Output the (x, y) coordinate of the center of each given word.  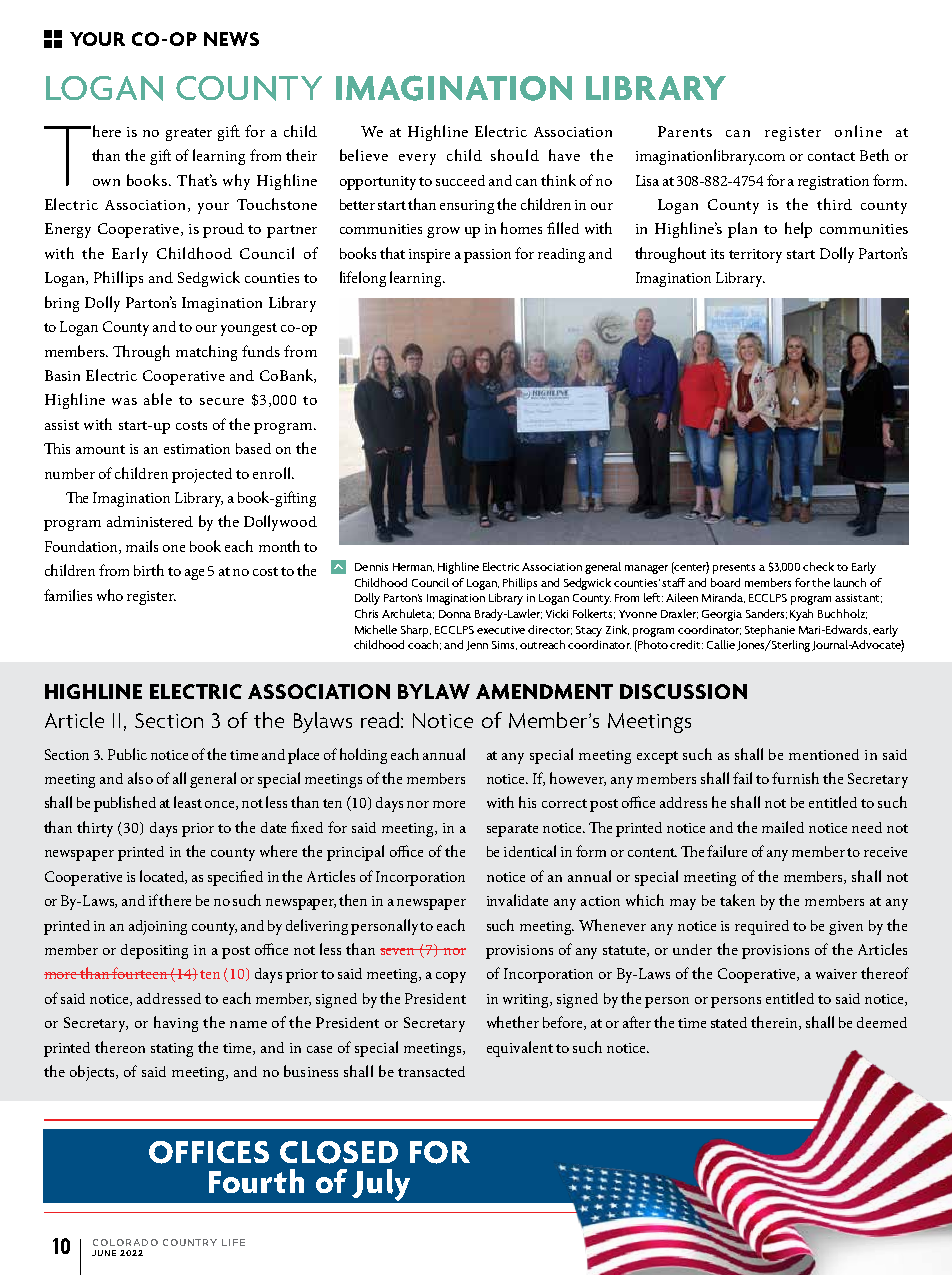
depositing (154, 951)
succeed (460, 180)
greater (189, 134)
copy (451, 977)
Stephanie (770, 631)
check (818, 566)
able (158, 399)
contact (831, 156)
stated (729, 1022)
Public (127, 754)
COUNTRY (190, 1242)
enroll (273, 473)
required (762, 927)
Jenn (477, 646)
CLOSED (339, 1152)
